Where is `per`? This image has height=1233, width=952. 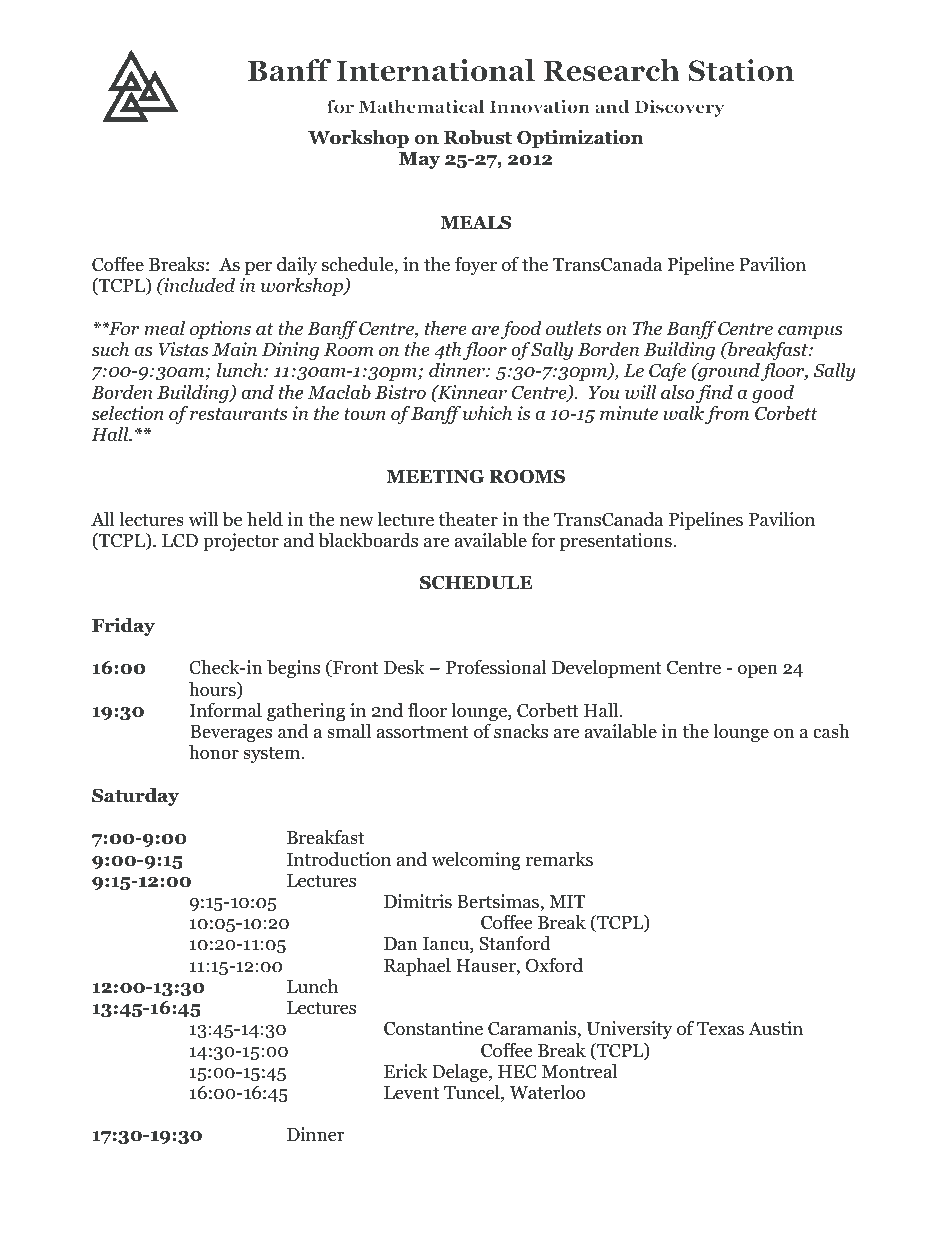
per is located at coordinates (258, 268).
